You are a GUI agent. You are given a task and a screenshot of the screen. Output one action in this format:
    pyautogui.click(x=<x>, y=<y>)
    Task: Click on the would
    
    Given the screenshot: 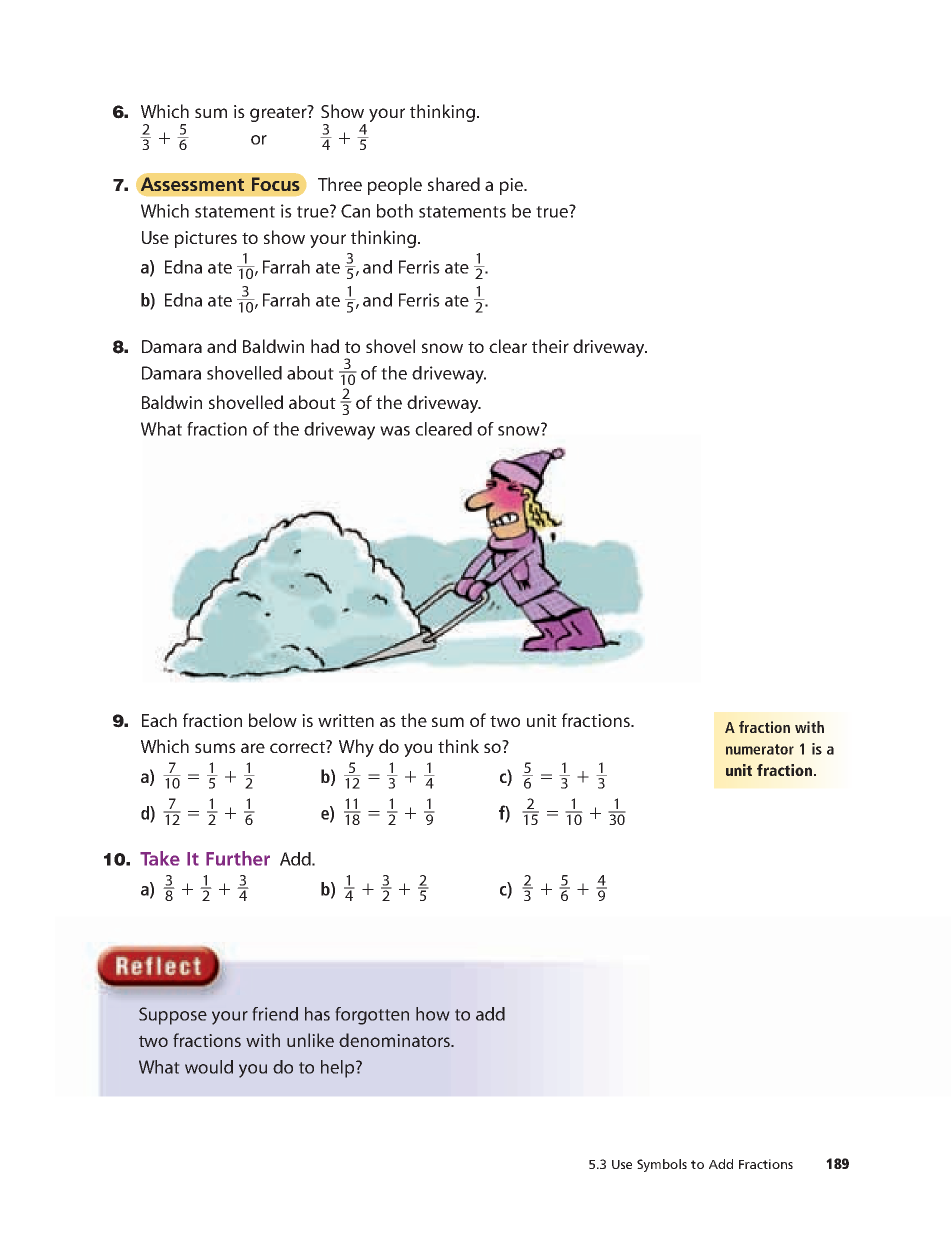 What is the action you would take?
    pyautogui.click(x=209, y=1067)
